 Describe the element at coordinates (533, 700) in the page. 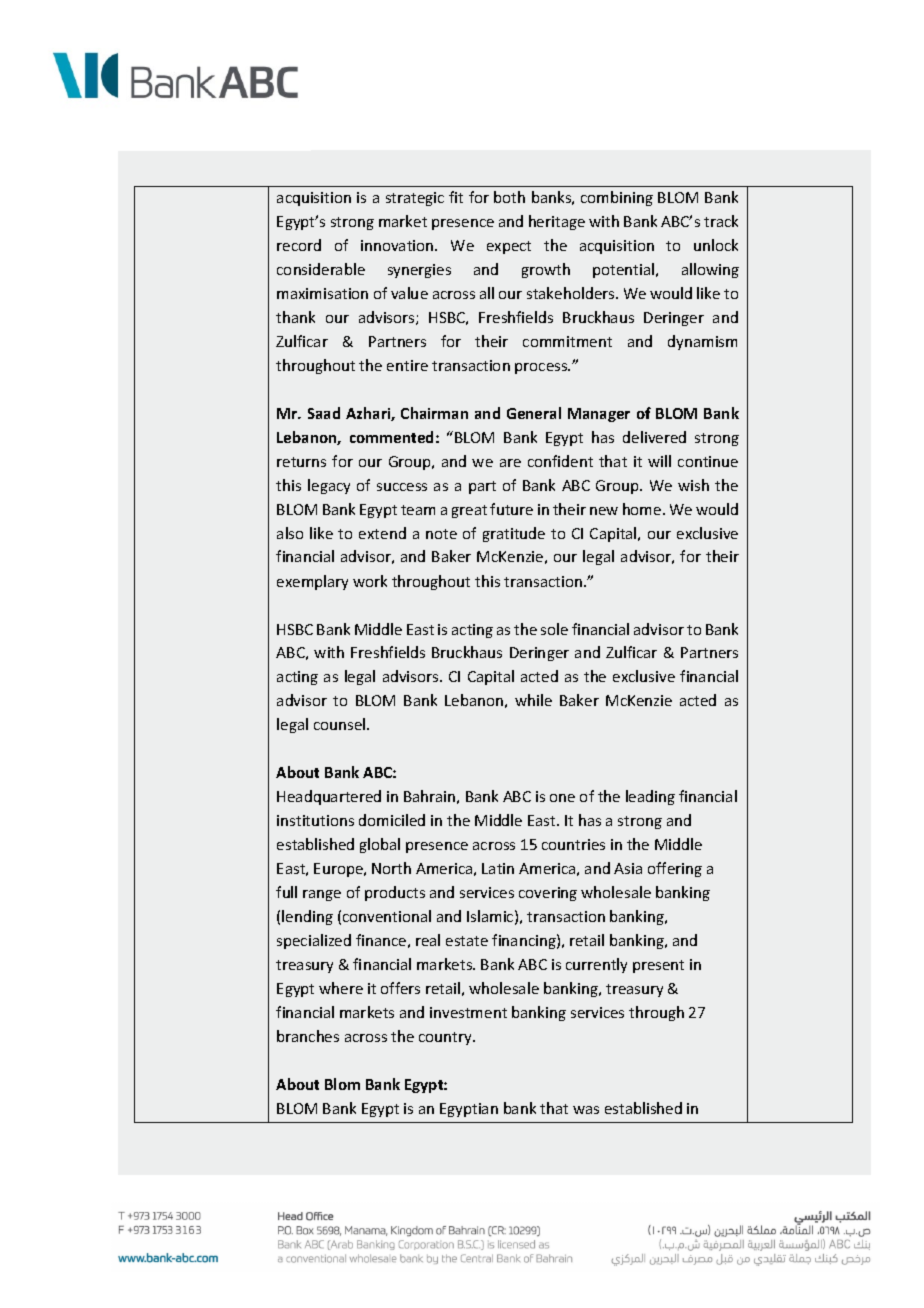

I see `while` at that location.
